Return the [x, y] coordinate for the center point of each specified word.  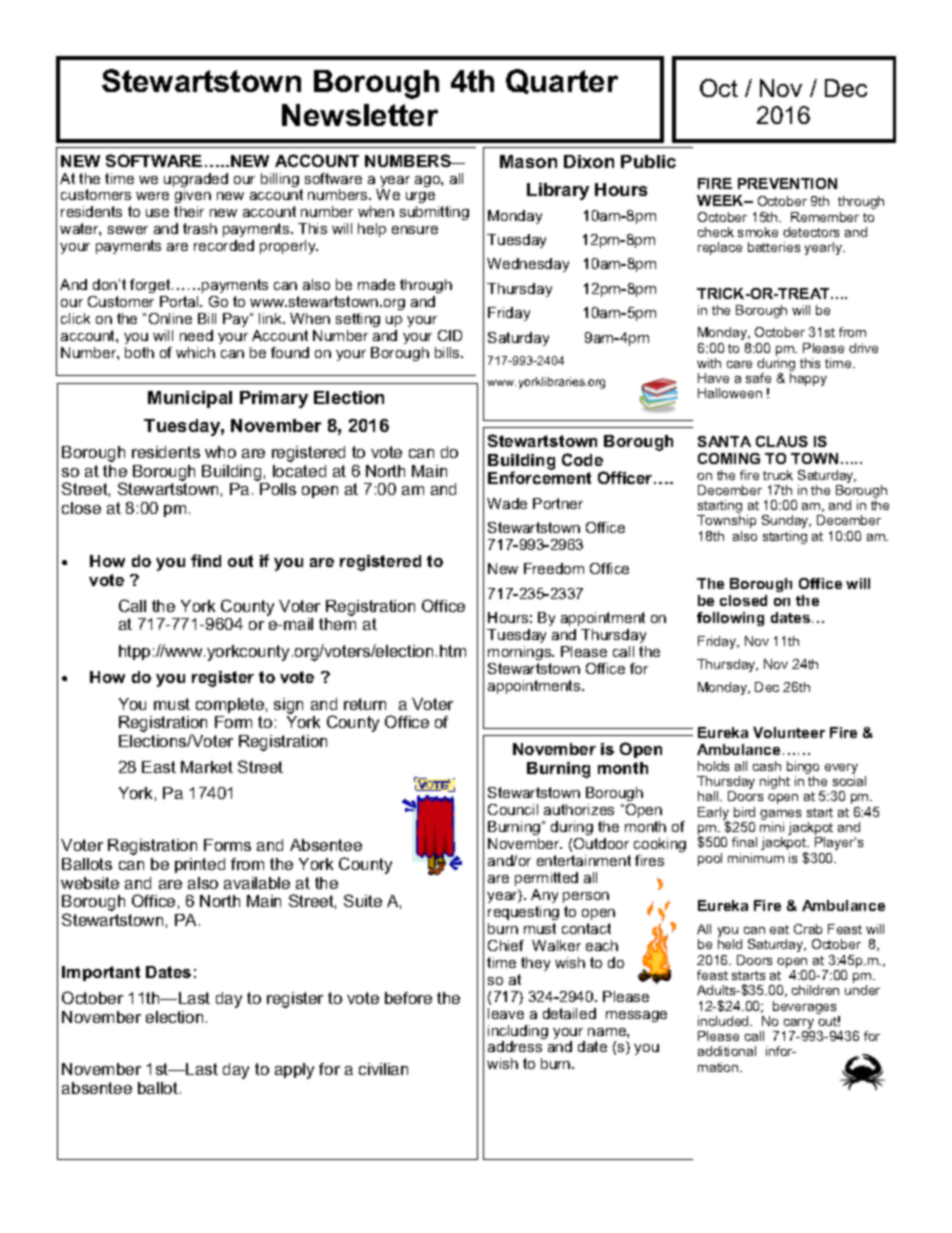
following [730, 619]
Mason [528, 161]
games [780, 816]
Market [207, 767]
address [515, 1046]
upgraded [196, 181]
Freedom [554, 568]
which [195, 352]
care [739, 364]
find [206, 560]
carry [799, 1025]
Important [101, 973]
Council [513, 809]
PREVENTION [787, 183]
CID [450, 335]
